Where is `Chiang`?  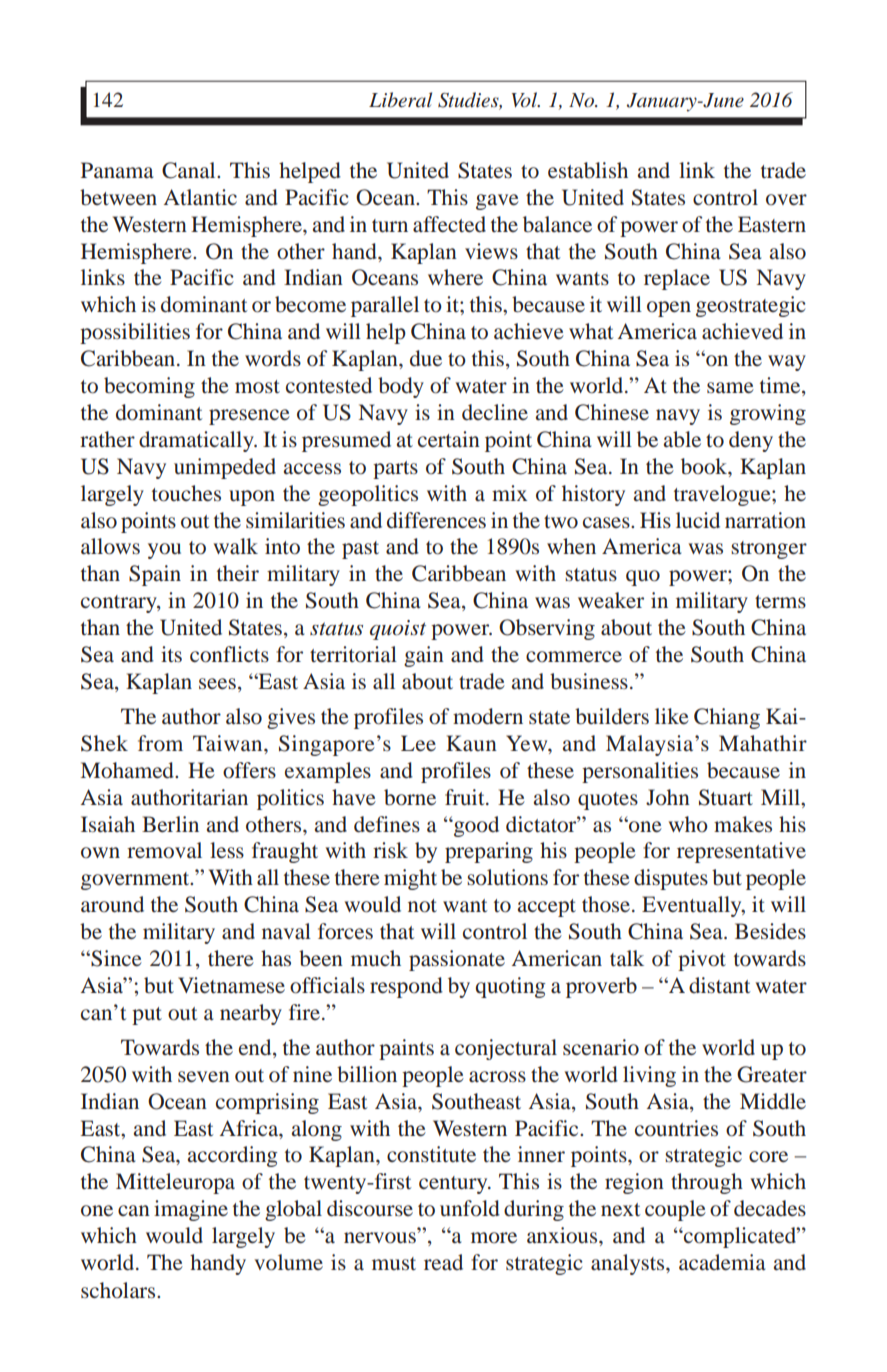
Chiang is located at coordinates (727, 718).
